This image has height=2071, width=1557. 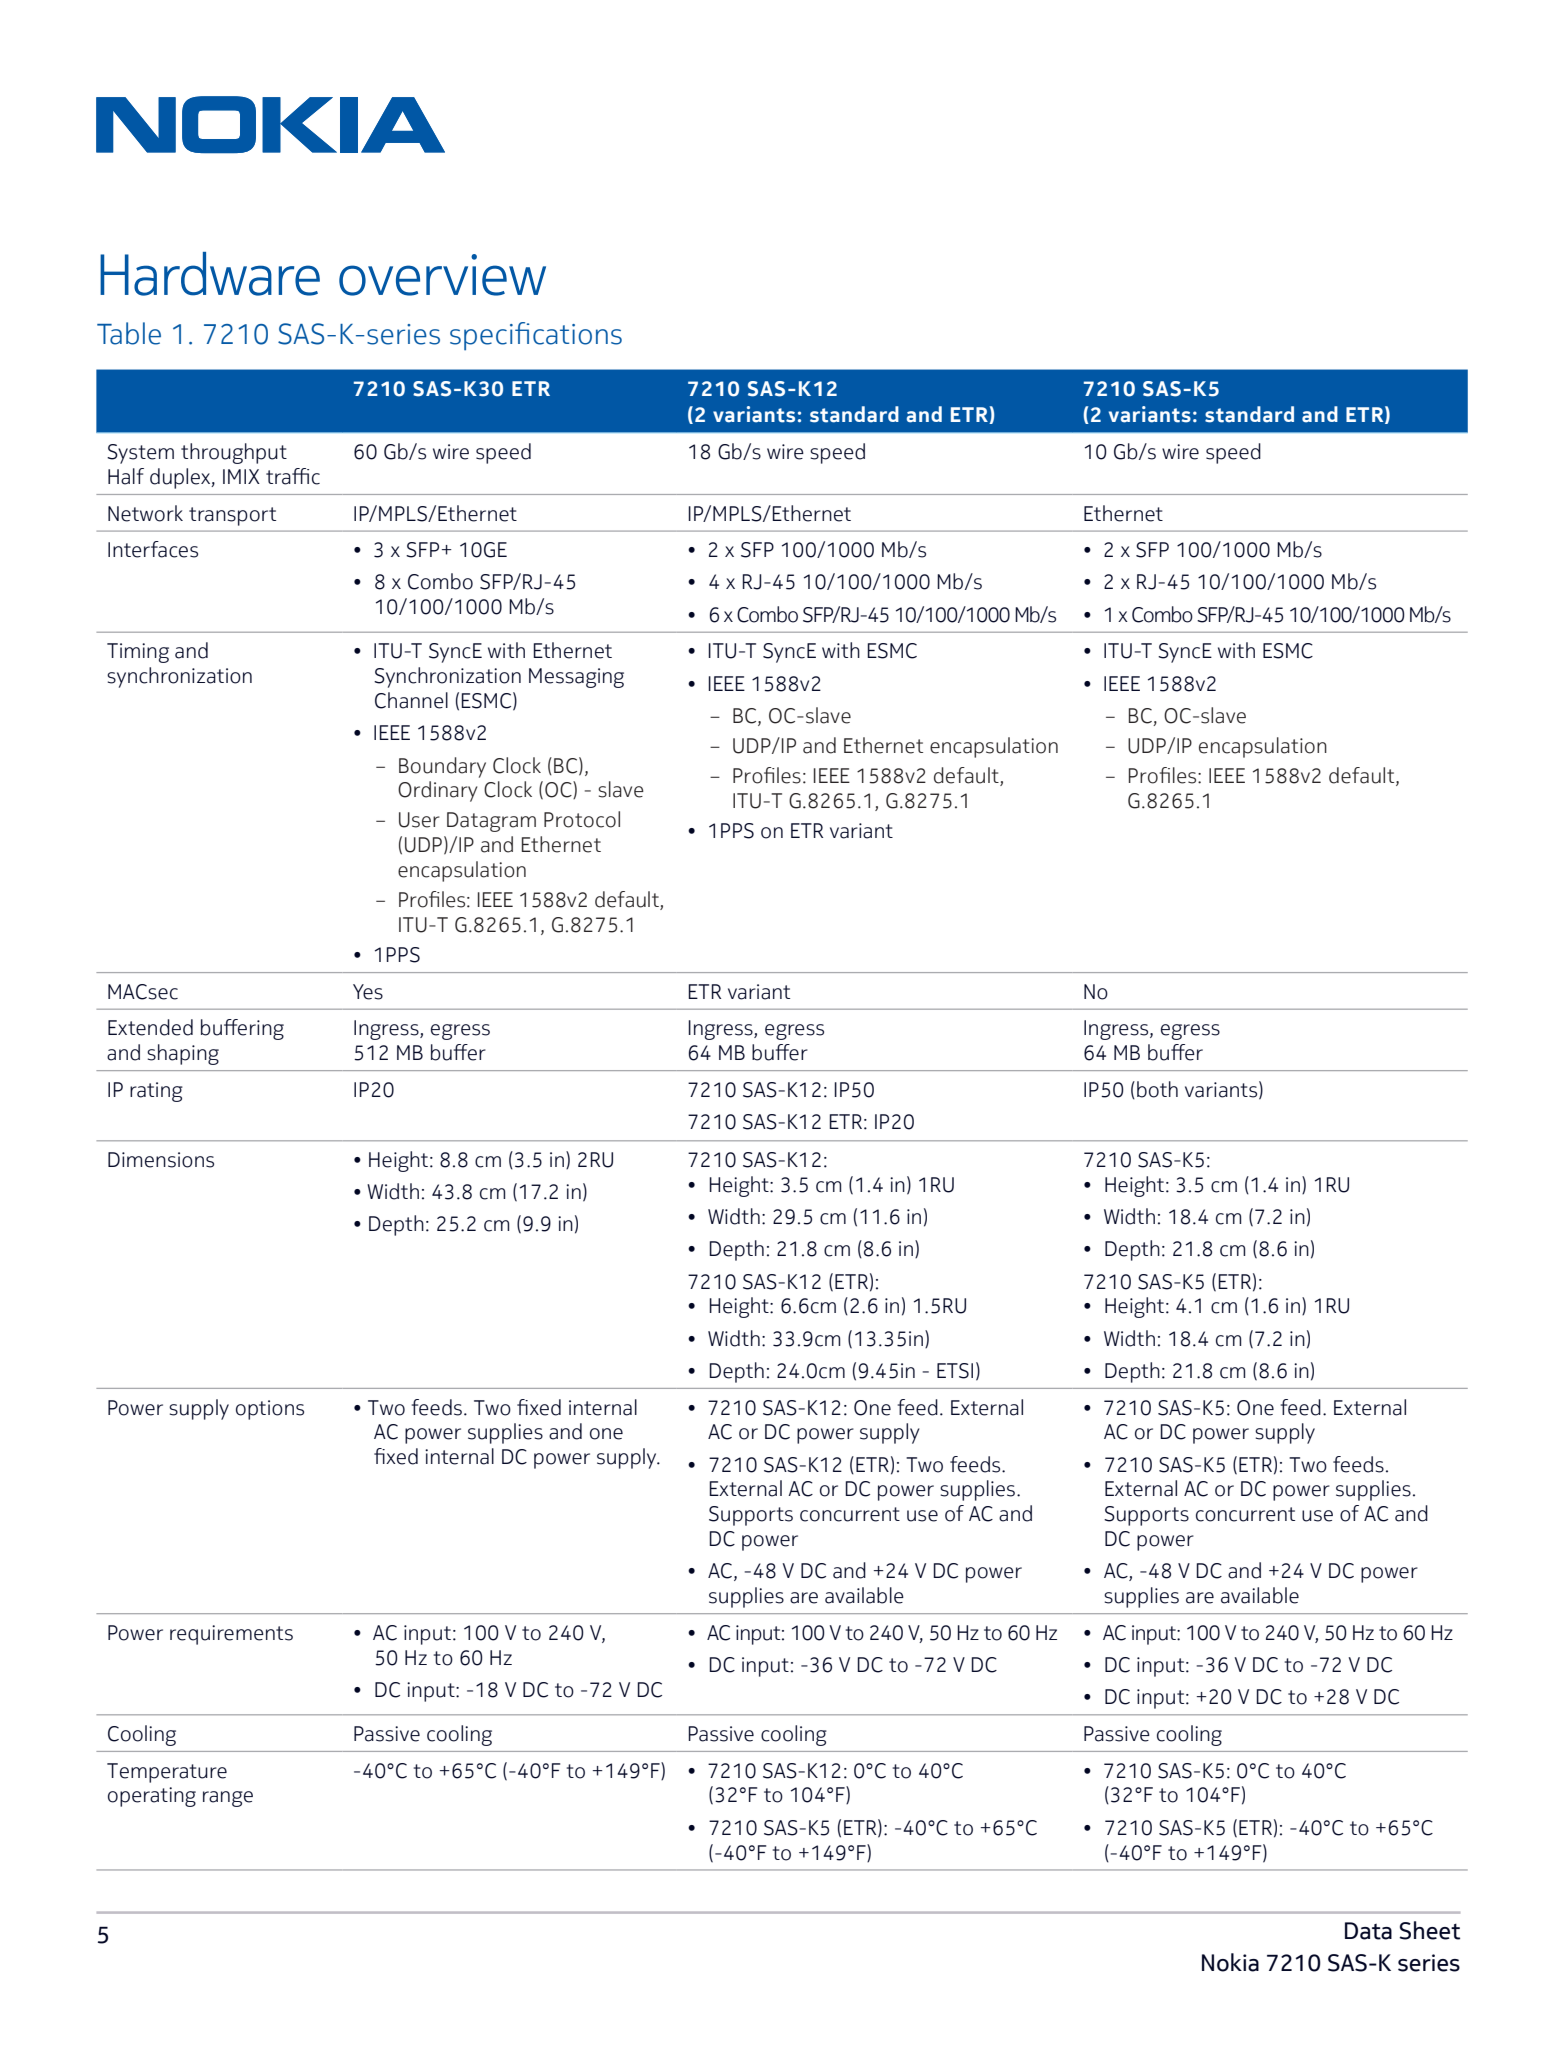 I want to click on options, so click(x=270, y=1410).
